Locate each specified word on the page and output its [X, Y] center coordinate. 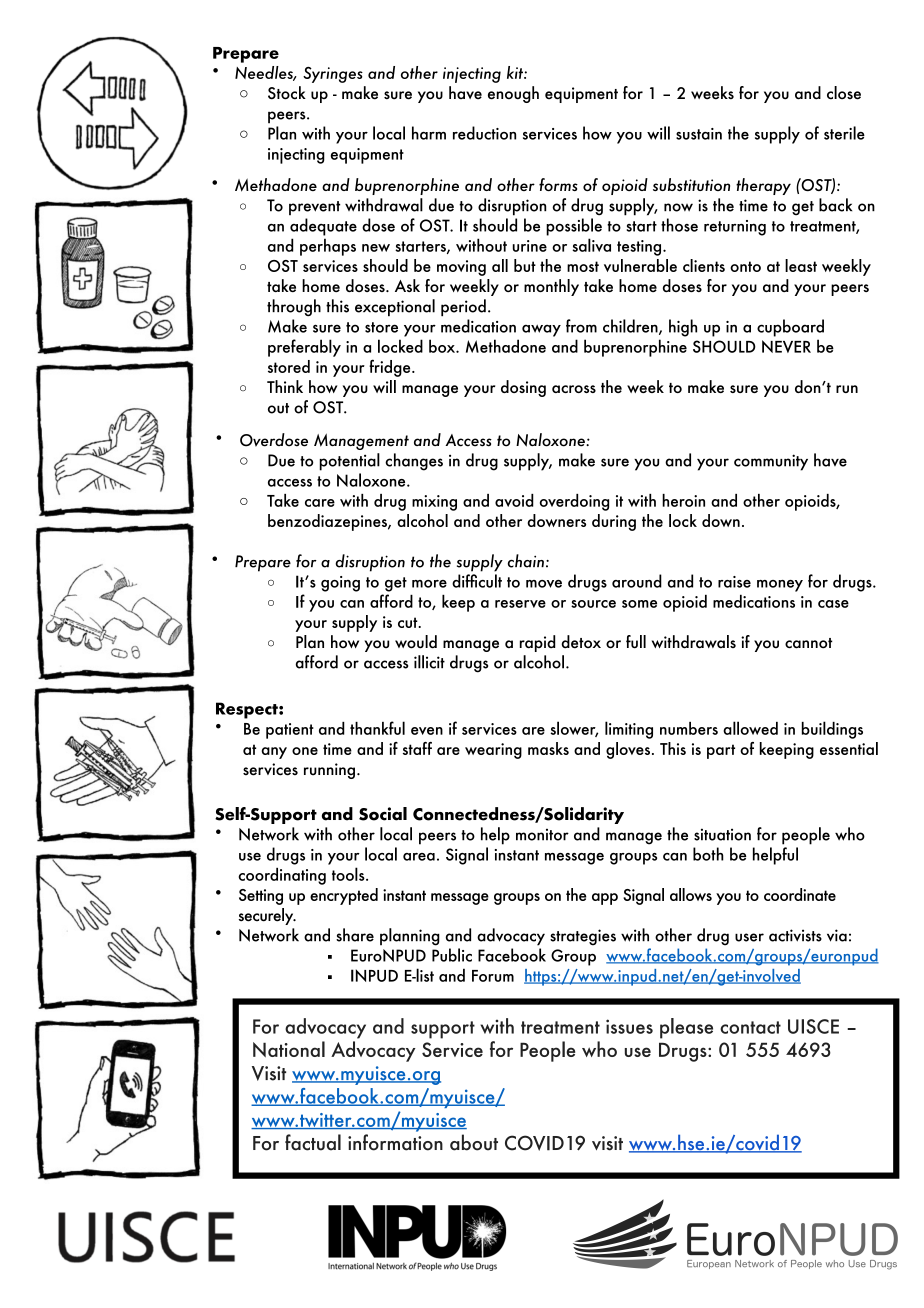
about [474, 1142]
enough [513, 94]
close [844, 93]
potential [349, 462]
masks [548, 748]
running [329, 771]
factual [313, 1142]
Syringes [333, 75]
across [574, 389]
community [771, 462]
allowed [750, 728]
